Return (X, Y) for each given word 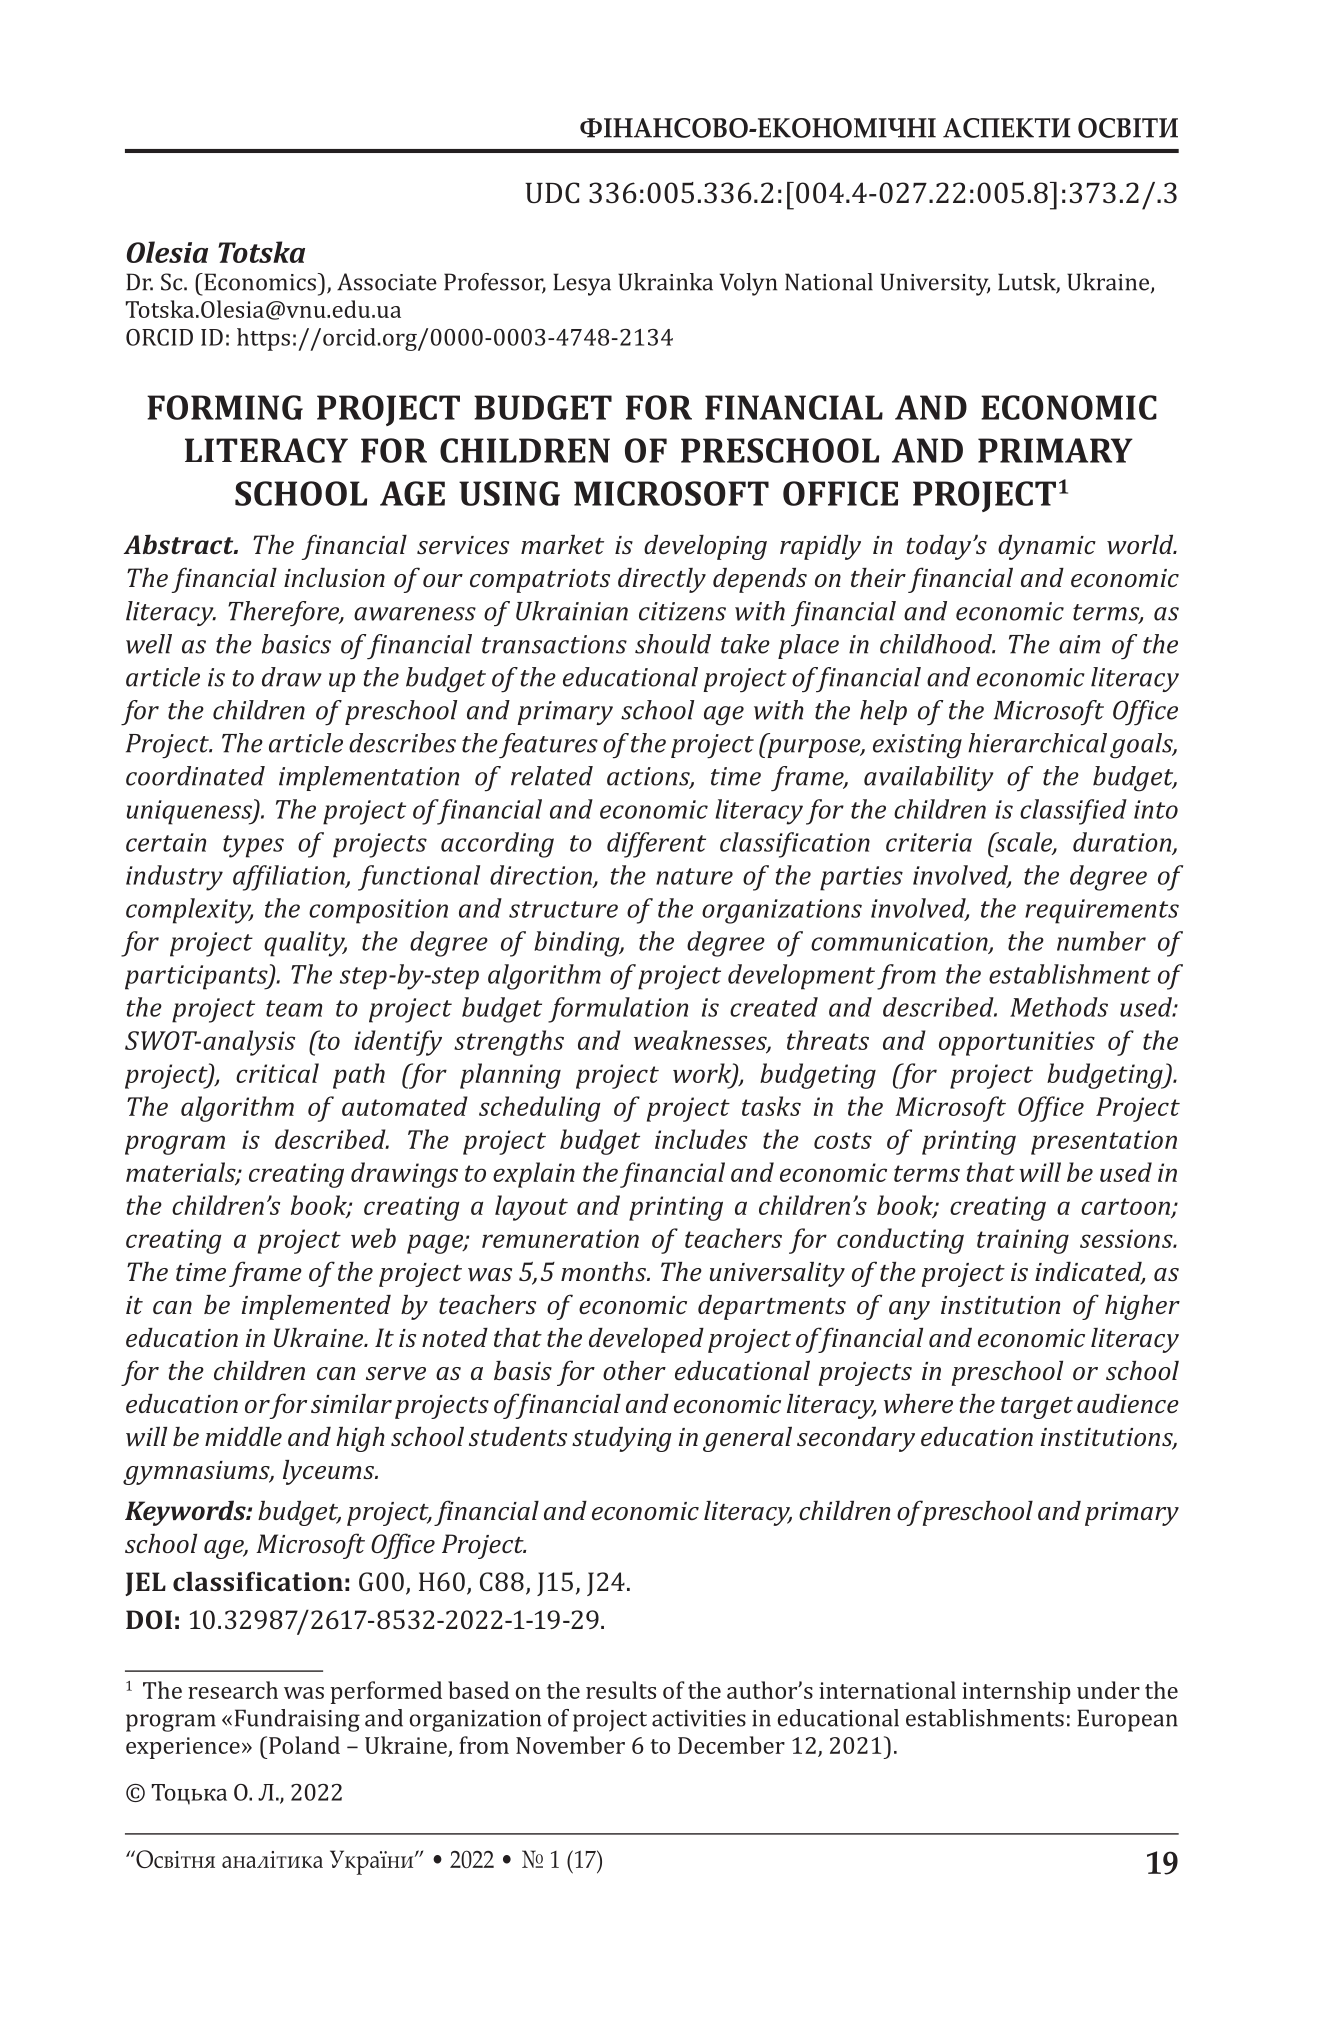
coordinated (195, 776)
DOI (149, 1619)
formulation (618, 1010)
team (294, 1008)
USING (509, 493)
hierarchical (1037, 743)
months (605, 1271)
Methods (1059, 1007)
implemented (316, 1307)
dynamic (1047, 547)
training (1023, 1241)
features (548, 746)
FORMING (225, 407)
